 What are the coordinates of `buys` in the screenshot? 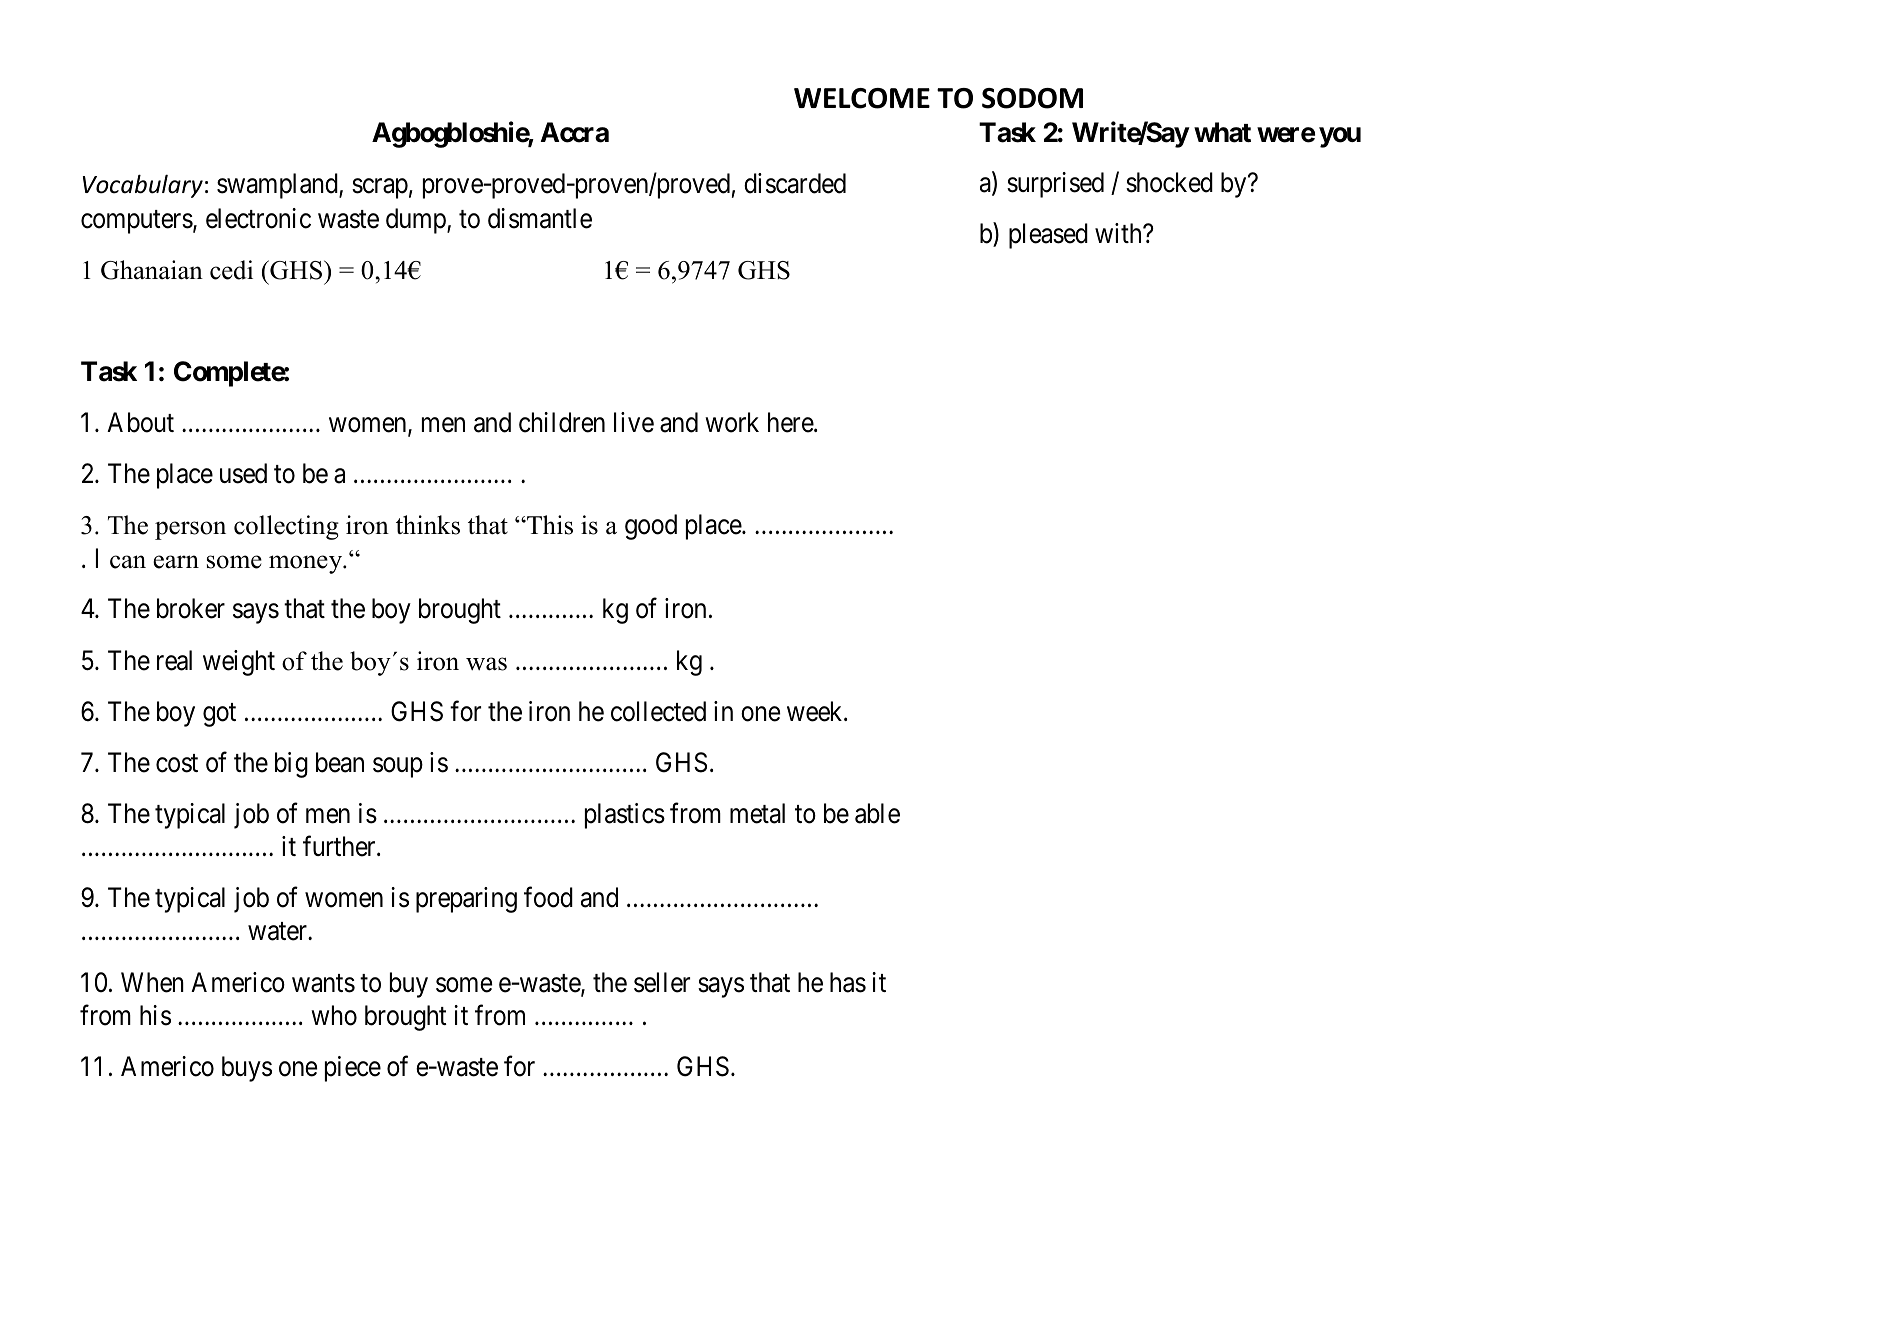 It's located at (247, 1069).
